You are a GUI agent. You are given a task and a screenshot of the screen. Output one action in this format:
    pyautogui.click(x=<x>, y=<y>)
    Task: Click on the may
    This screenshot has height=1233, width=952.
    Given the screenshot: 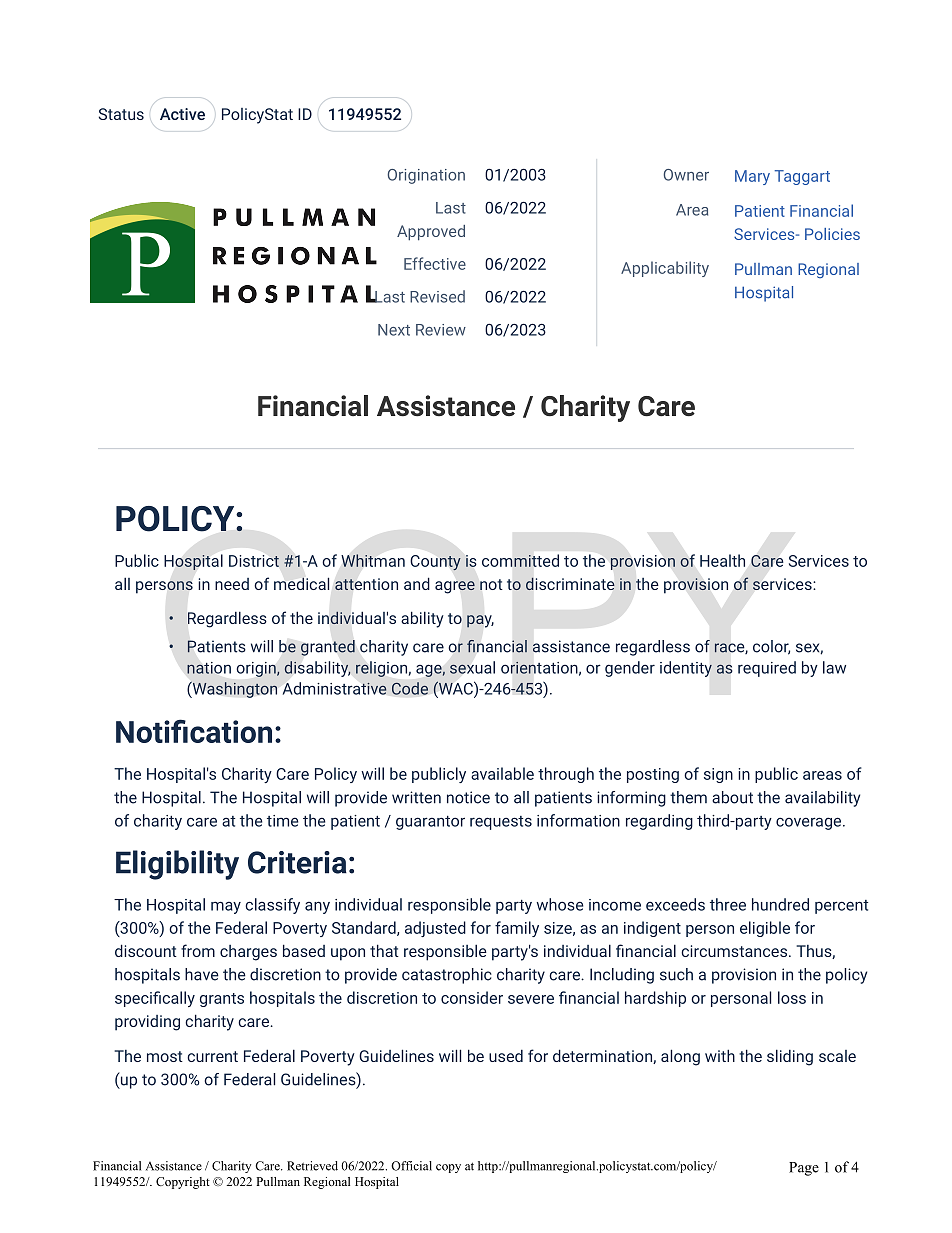 What is the action you would take?
    pyautogui.click(x=226, y=907)
